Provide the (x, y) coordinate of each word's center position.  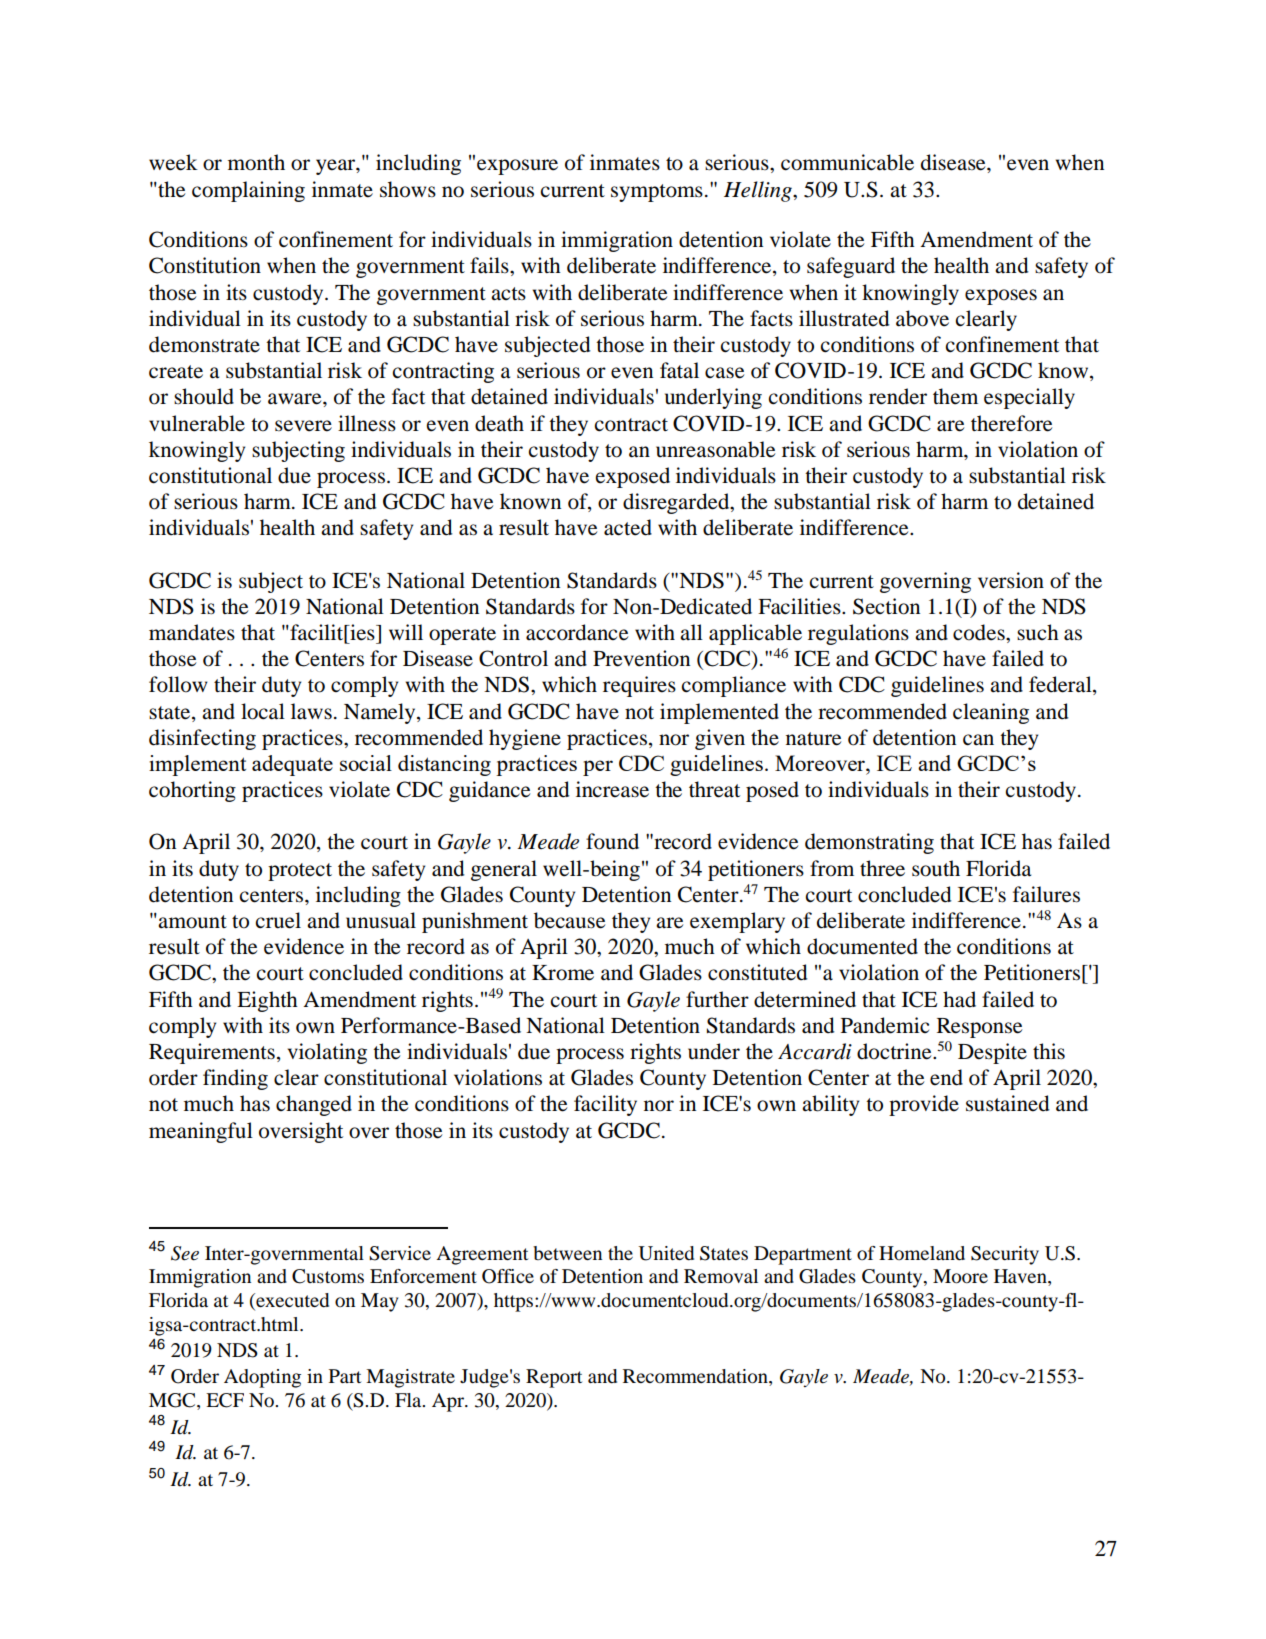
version (1011, 580)
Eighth (267, 1001)
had (959, 999)
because (569, 920)
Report (554, 1378)
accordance (577, 632)
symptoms (657, 193)
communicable (847, 162)
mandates (192, 632)
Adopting (262, 1378)
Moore (960, 1276)
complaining (248, 191)
